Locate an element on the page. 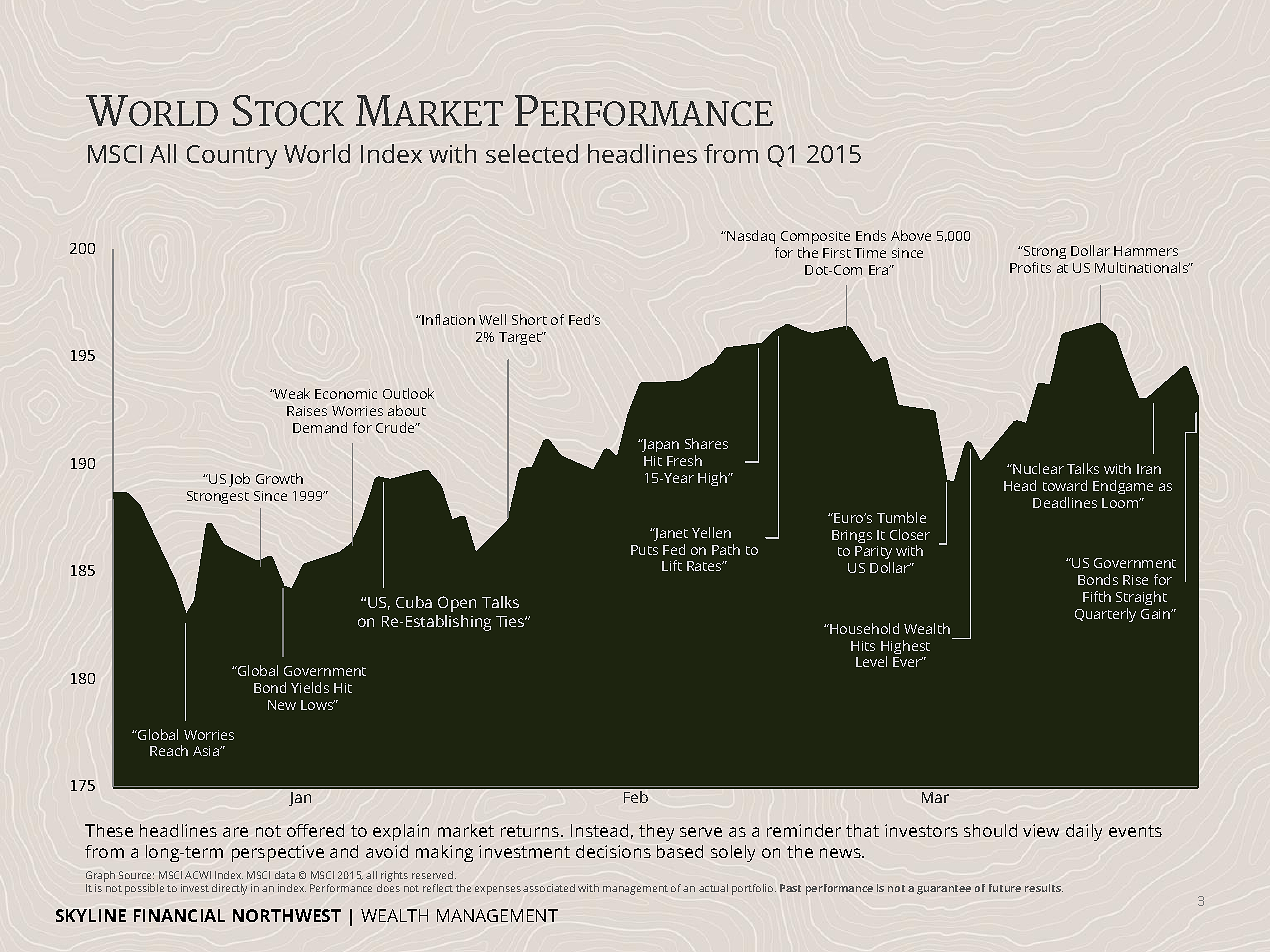 This page has width=1270, height=952. results is located at coordinates (1044, 888).
